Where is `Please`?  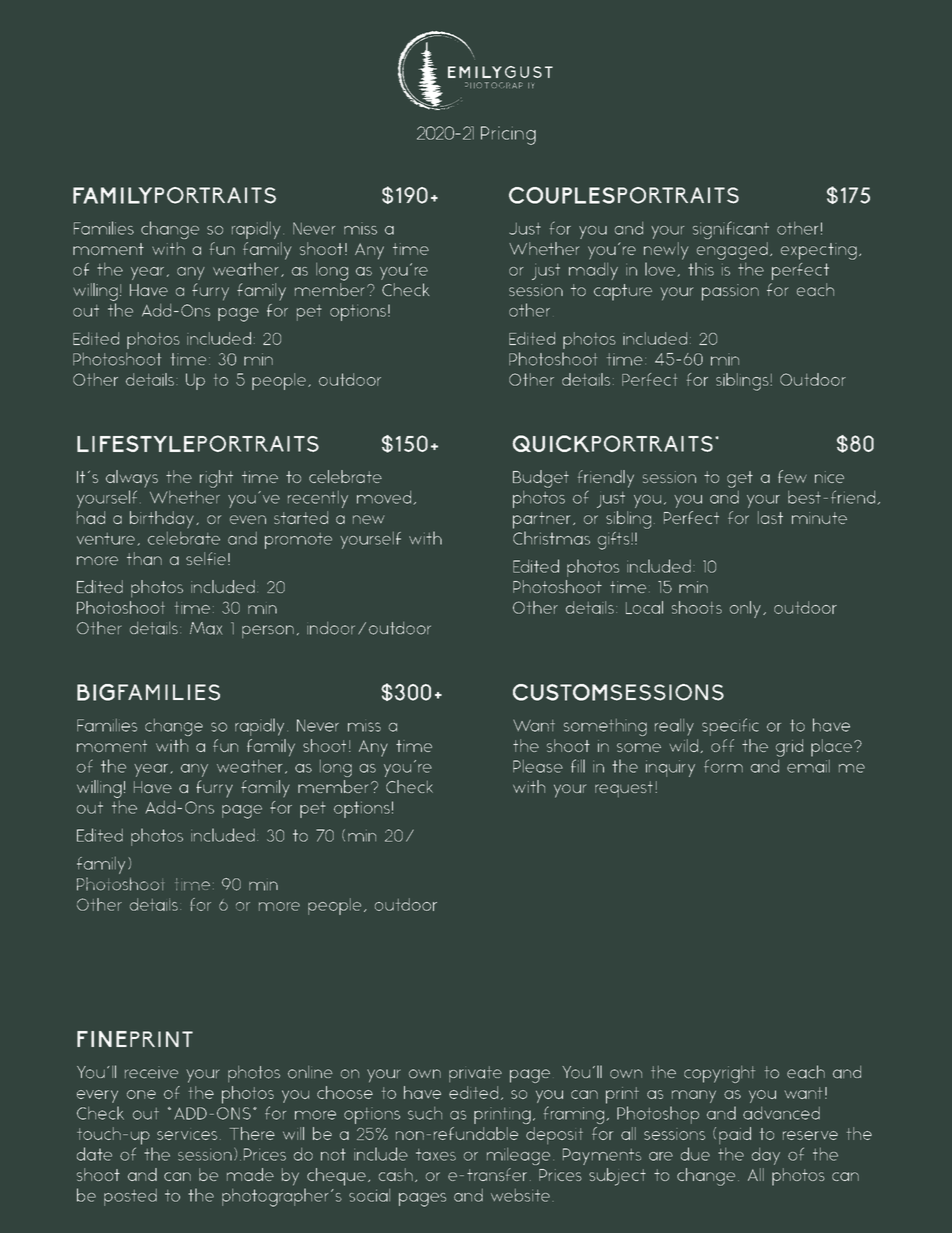
Please is located at coordinates (538, 766).
